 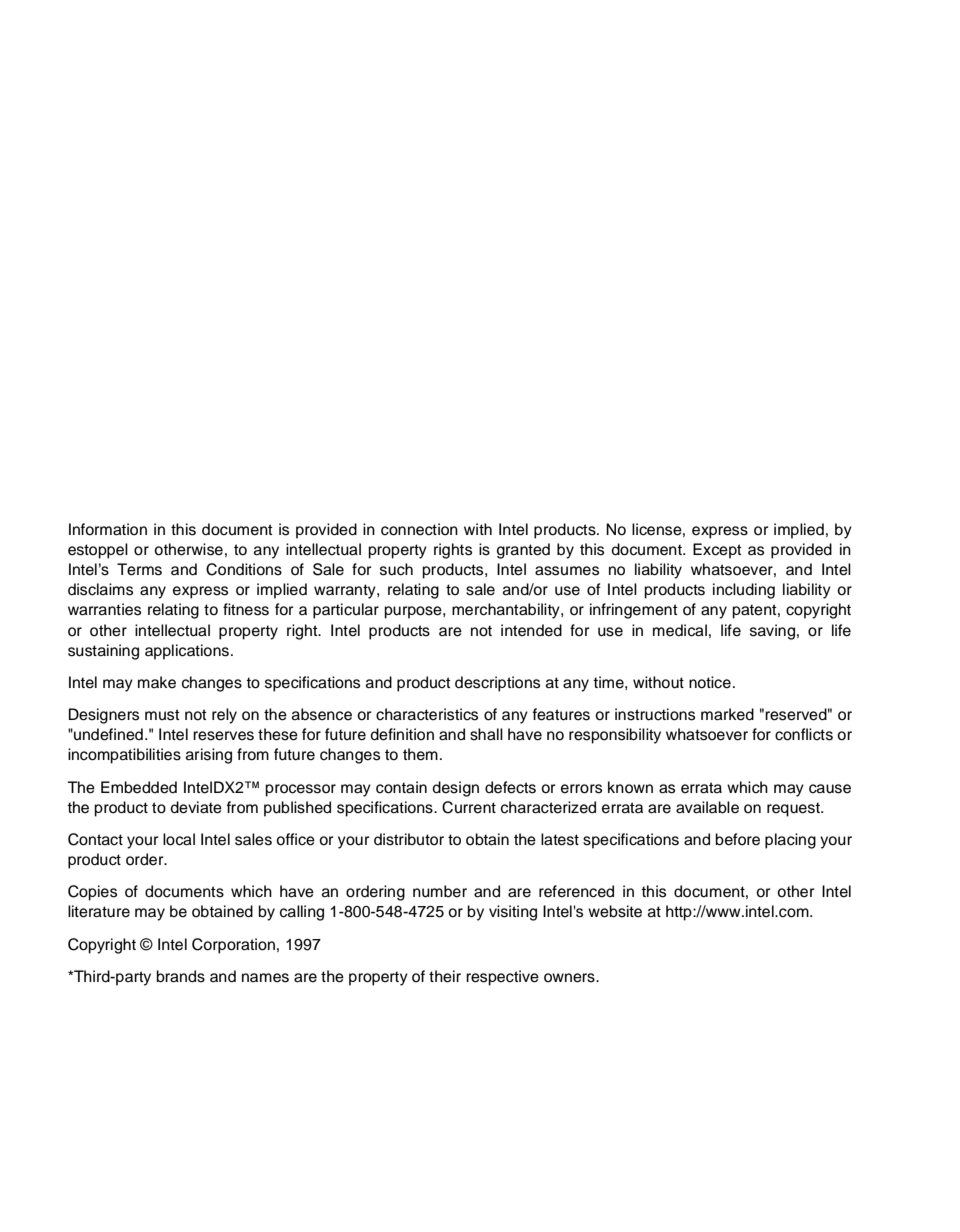 I want to click on their, so click(x=445, y=976).
